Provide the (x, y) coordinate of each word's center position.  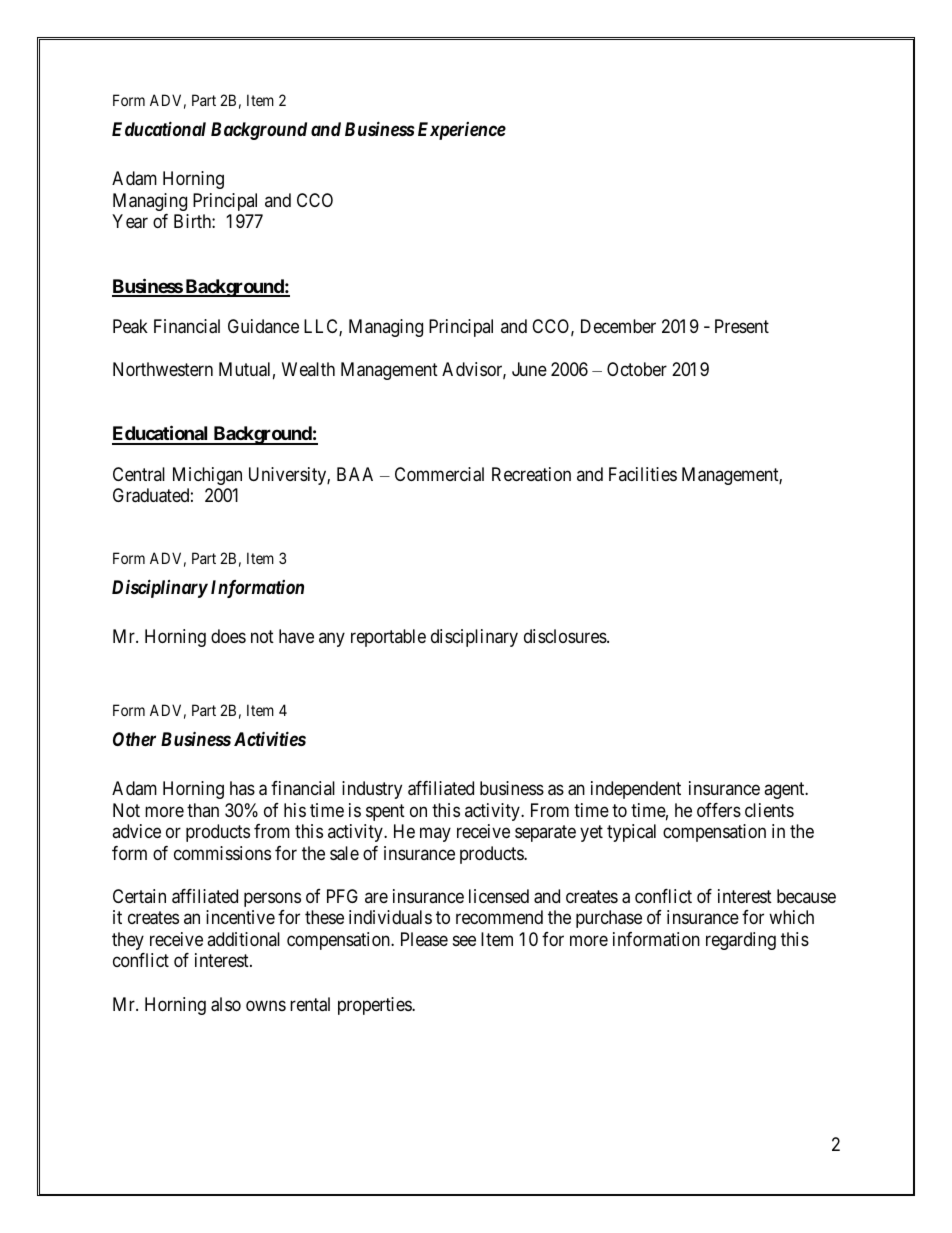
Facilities (643, 474)
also (226, 1004)
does (228, 636)
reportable (388, 638)
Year (130, 221)
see (464, 940)
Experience (462, 131)
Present (742, 326)
